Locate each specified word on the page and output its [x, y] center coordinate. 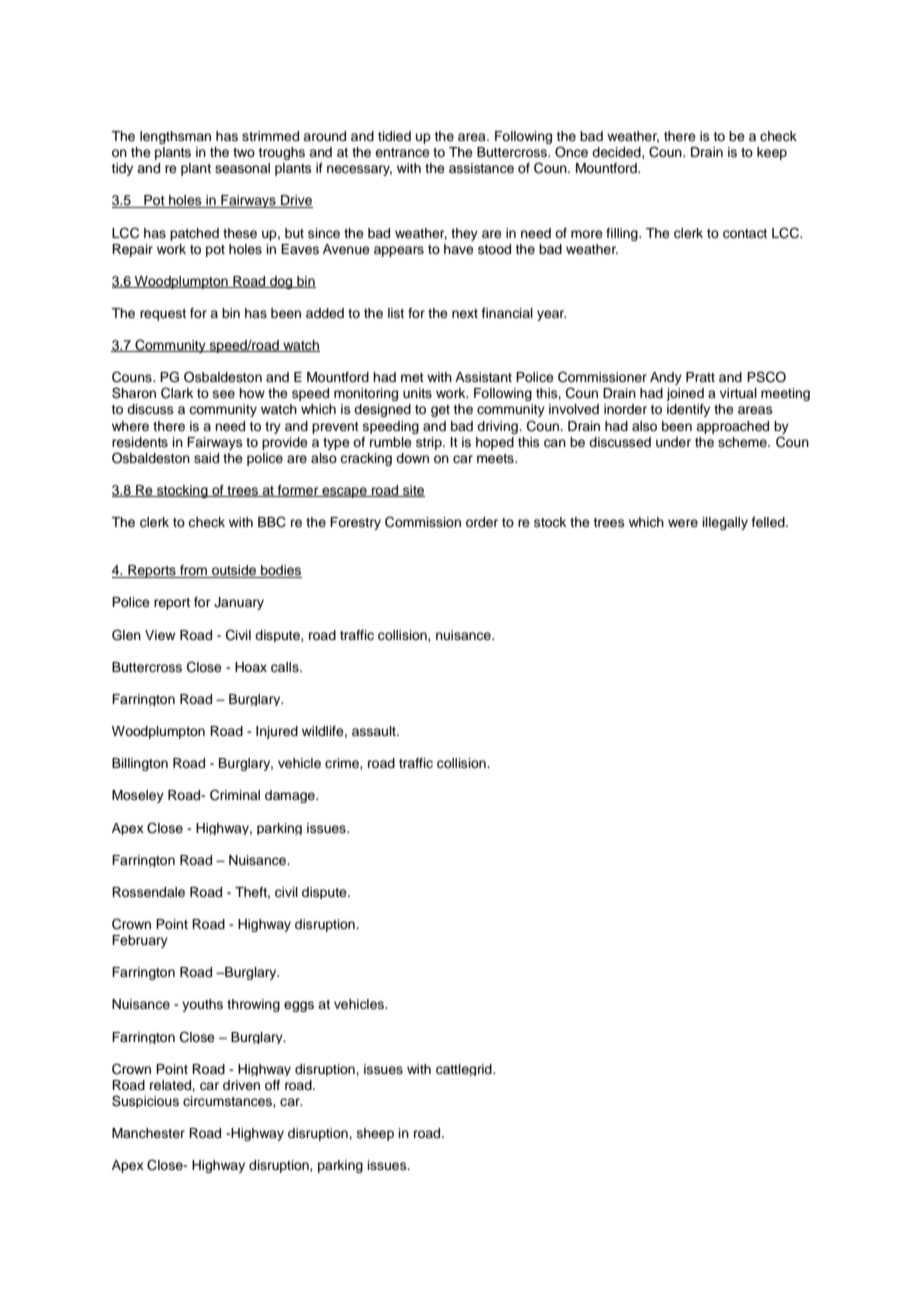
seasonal [242, 168]
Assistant [483, 377]
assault [375, 731]
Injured [277, 732]
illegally [725, 523]
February [140, 941]
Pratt [700, 377]
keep [772, 153]
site [413, 491]
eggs [299, 1006]
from [193, 571]
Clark [177, 393]
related [171, 1085]
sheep [375, 1134]
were [683, 523]
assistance [481, 168]
